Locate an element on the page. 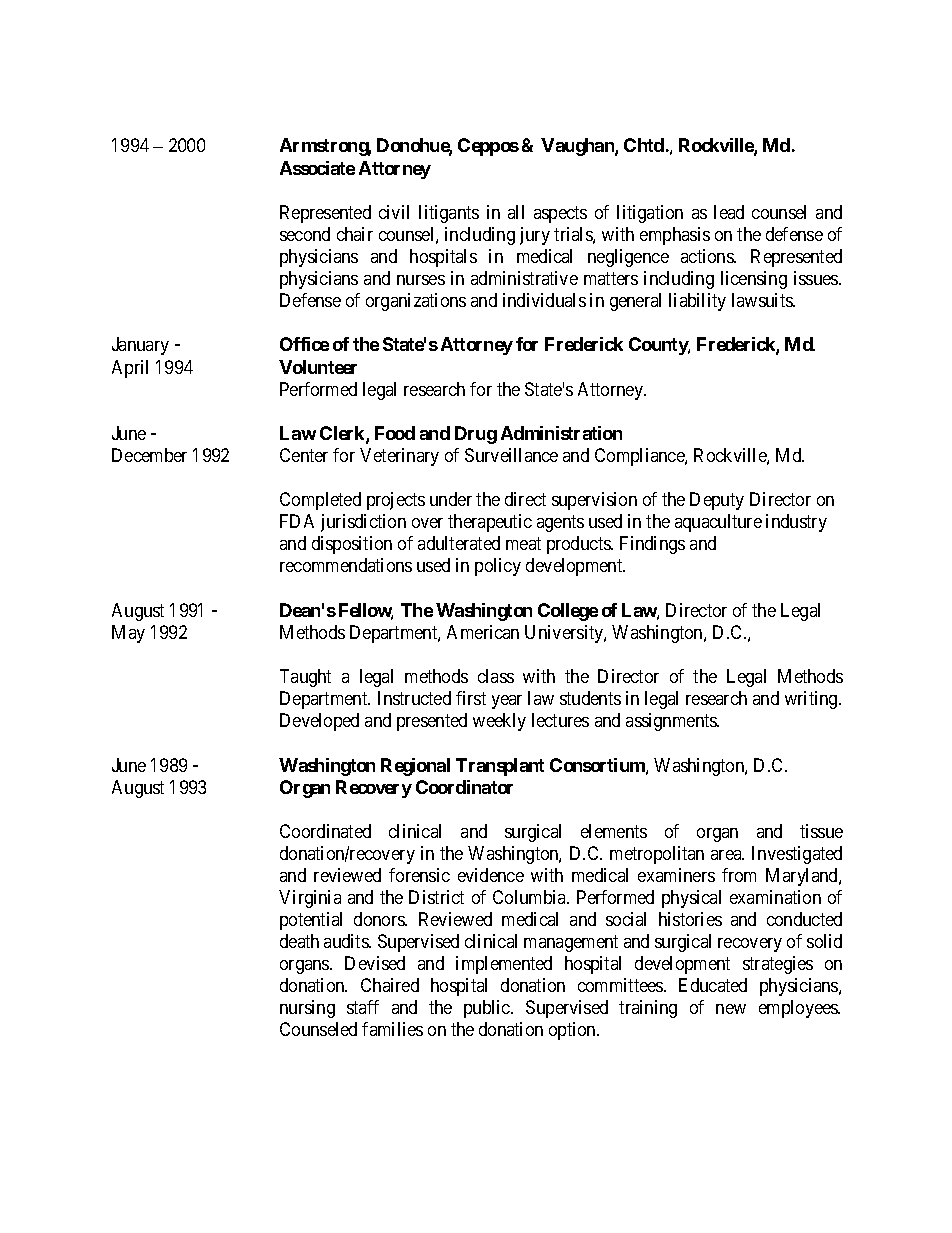  Drug is located at coordinates (476, 435).
